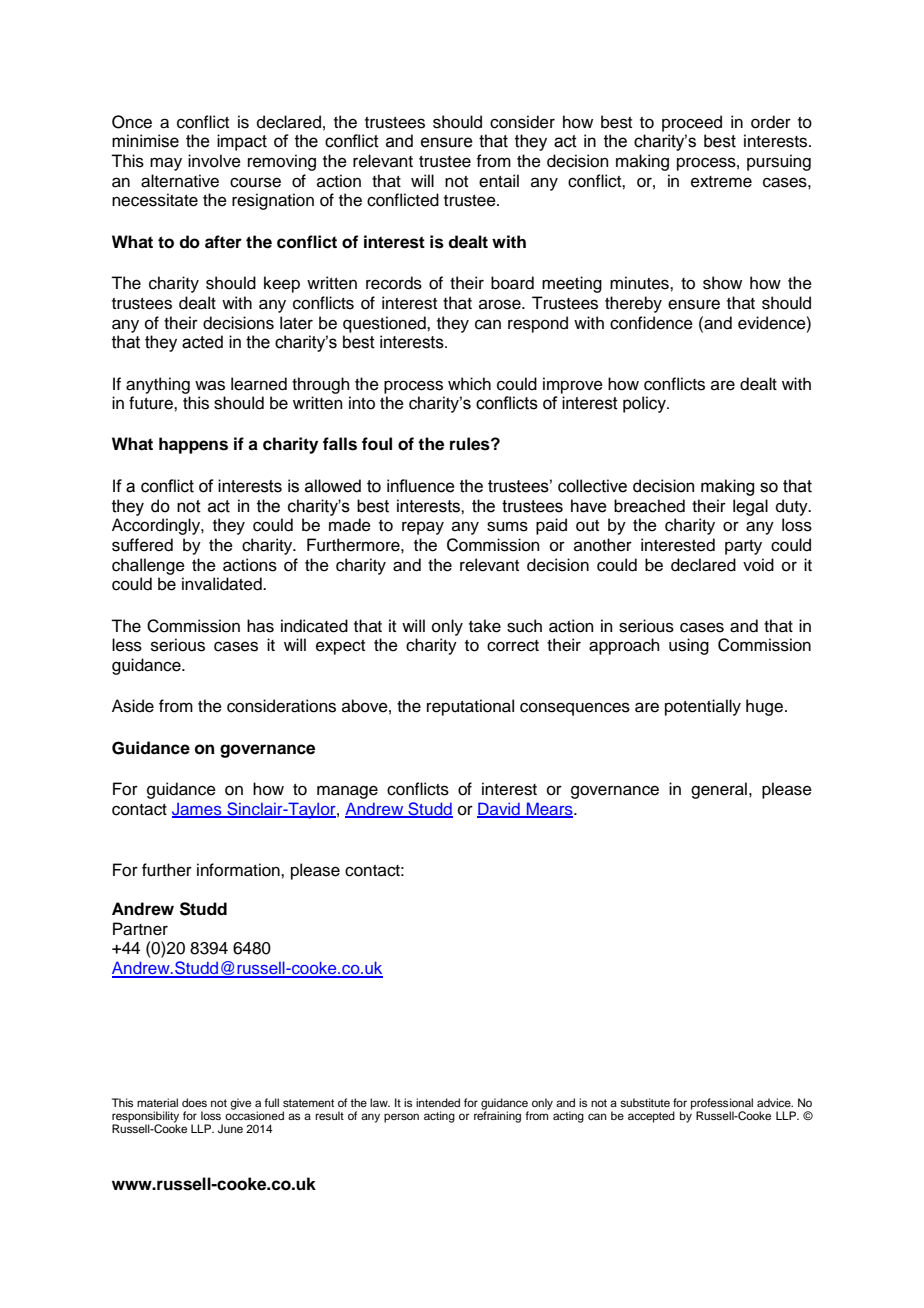 This document has width=924, height=1308. I want to click on take, so click(485, 626).
